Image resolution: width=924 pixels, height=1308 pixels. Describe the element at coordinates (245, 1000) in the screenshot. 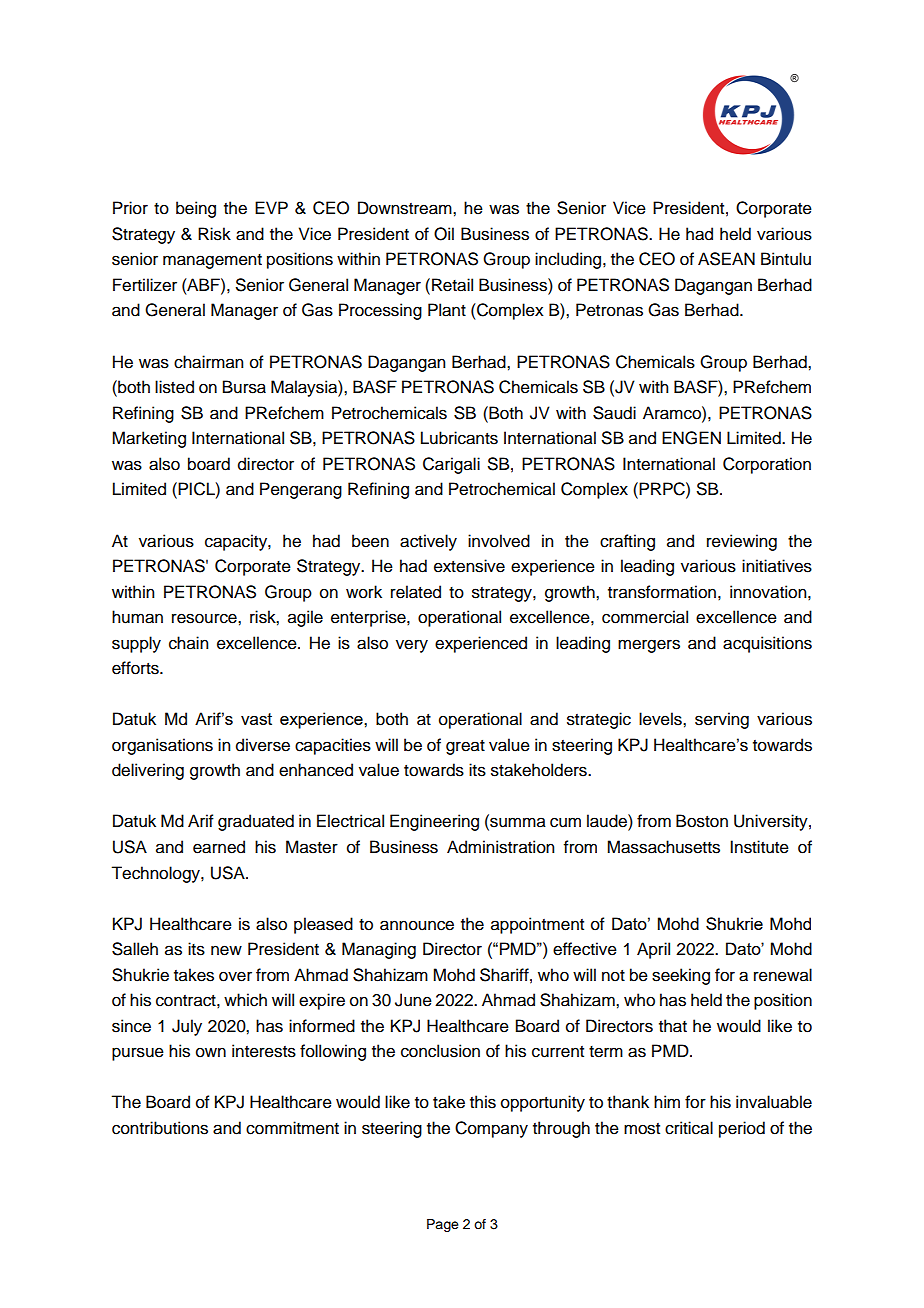

I see `which` at that location.
